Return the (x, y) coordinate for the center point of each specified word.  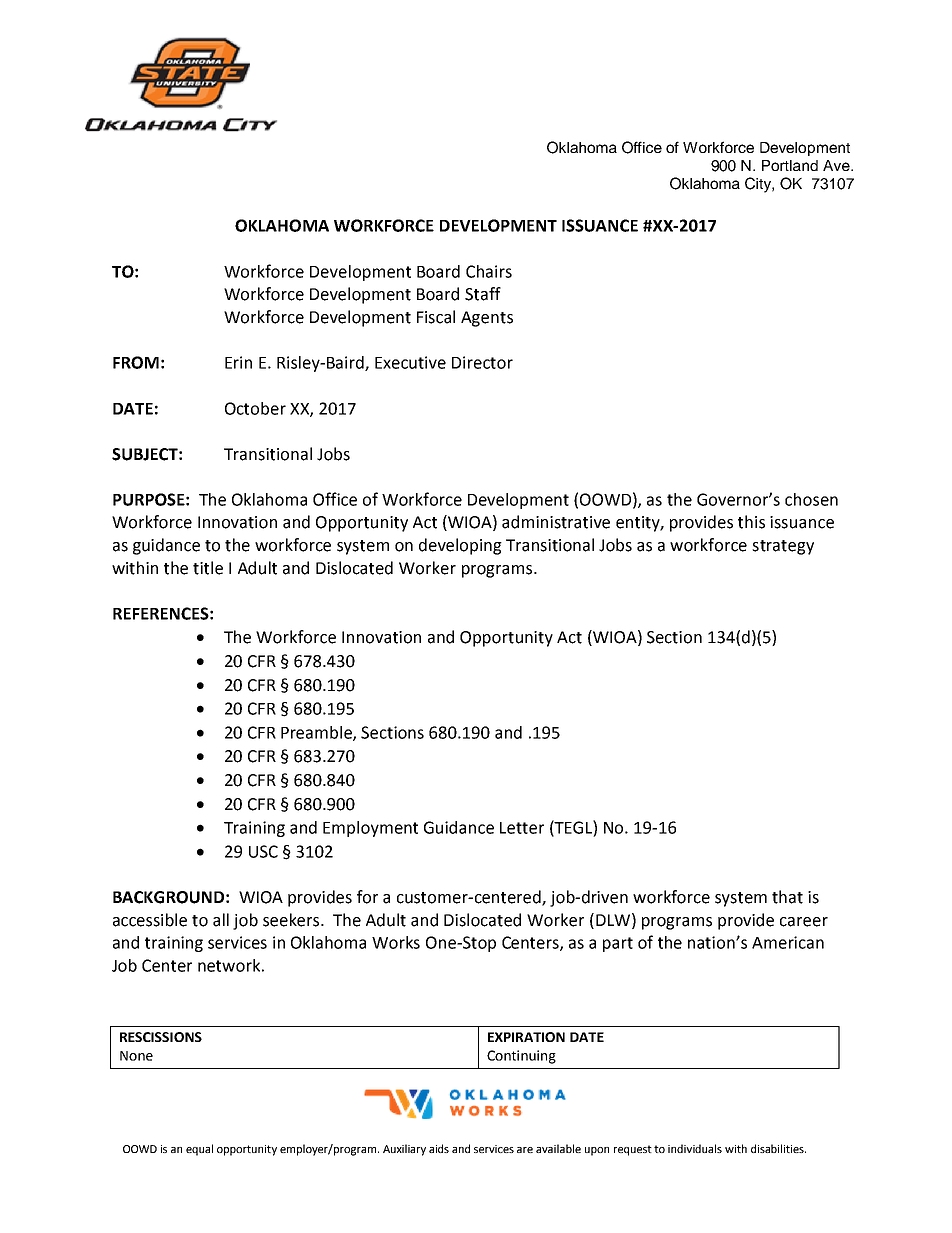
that (787, 897)
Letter (522, 828)
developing (460, 546)
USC (263, 851)
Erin (238, 362)
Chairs (489, 271)
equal (199, 1150)
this (751, 522)
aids (439, 1148)
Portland (790, 165)
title (208, 568)
